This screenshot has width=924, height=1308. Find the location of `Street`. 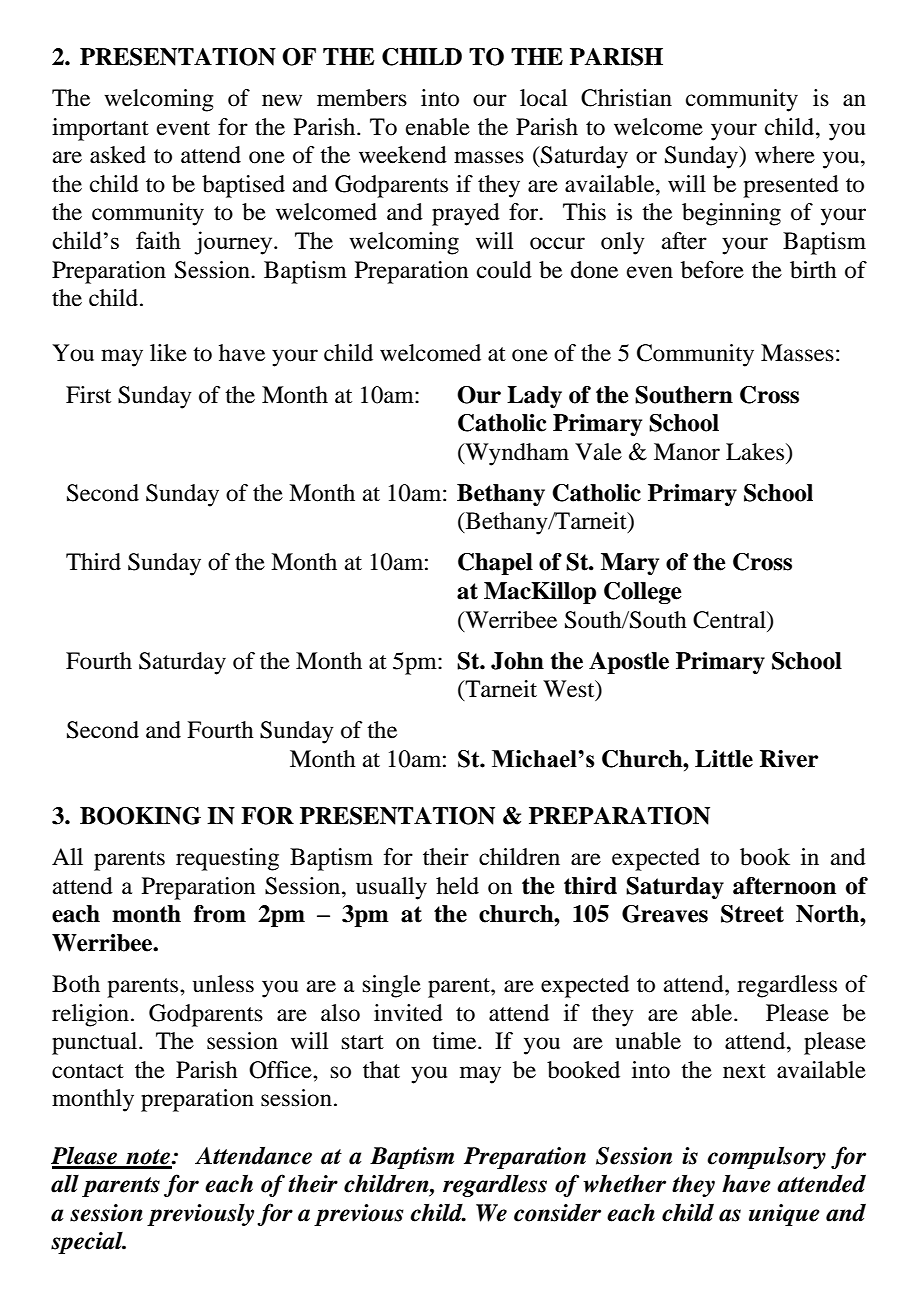

Street is located at coordinates (752, 914).
